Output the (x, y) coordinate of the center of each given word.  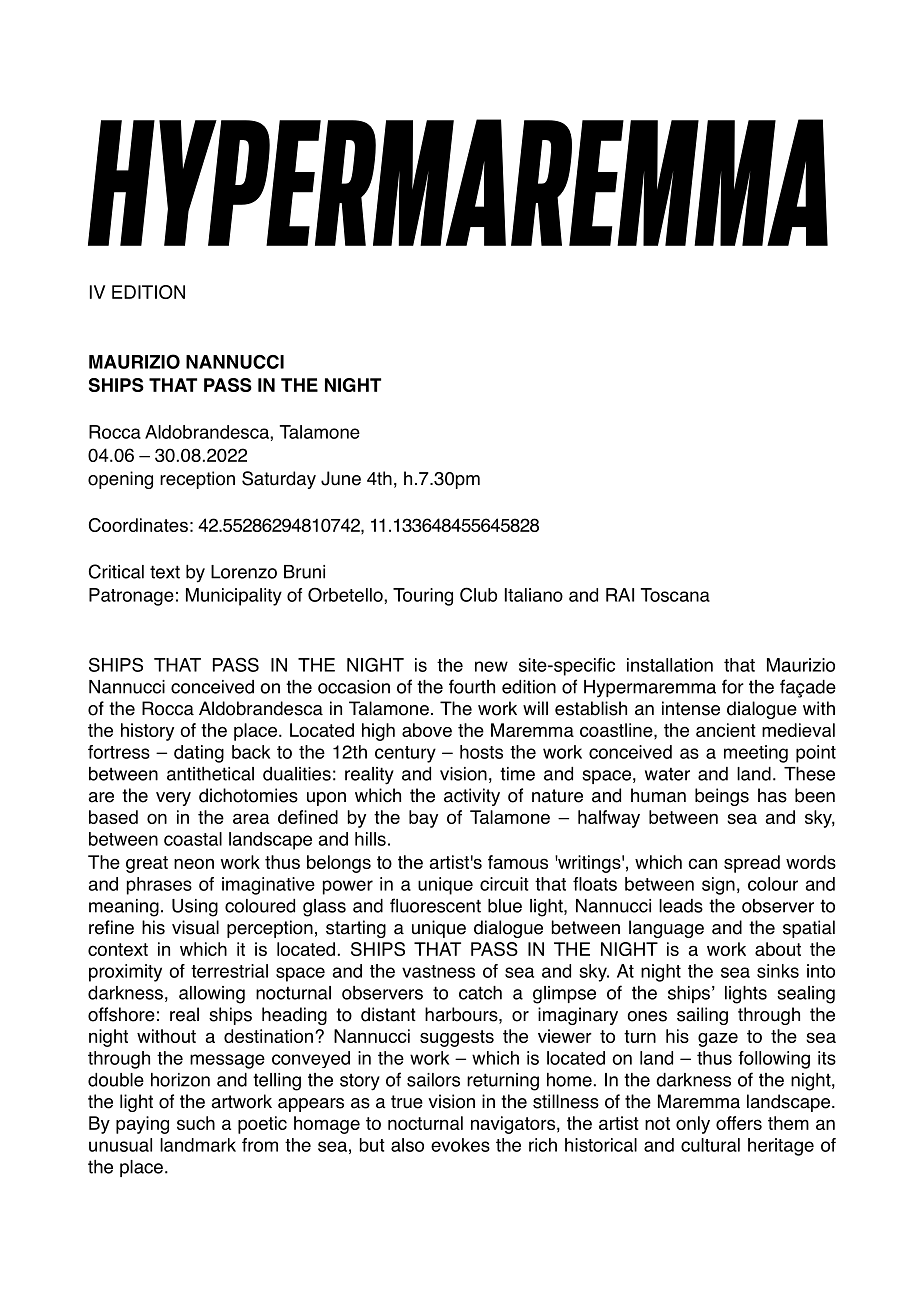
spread (752, 864)
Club (478, 594)
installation (670, 665)
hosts (481, 752)
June (341, 478)
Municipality (234, 597)
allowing (212, 995)
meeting (756, 754)
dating (199, 754)
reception (197, 480)
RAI (620, 595)
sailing (702, 1016)
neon (194, 863)
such (196, 1123)
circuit (504, 884)
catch (480, 993)
